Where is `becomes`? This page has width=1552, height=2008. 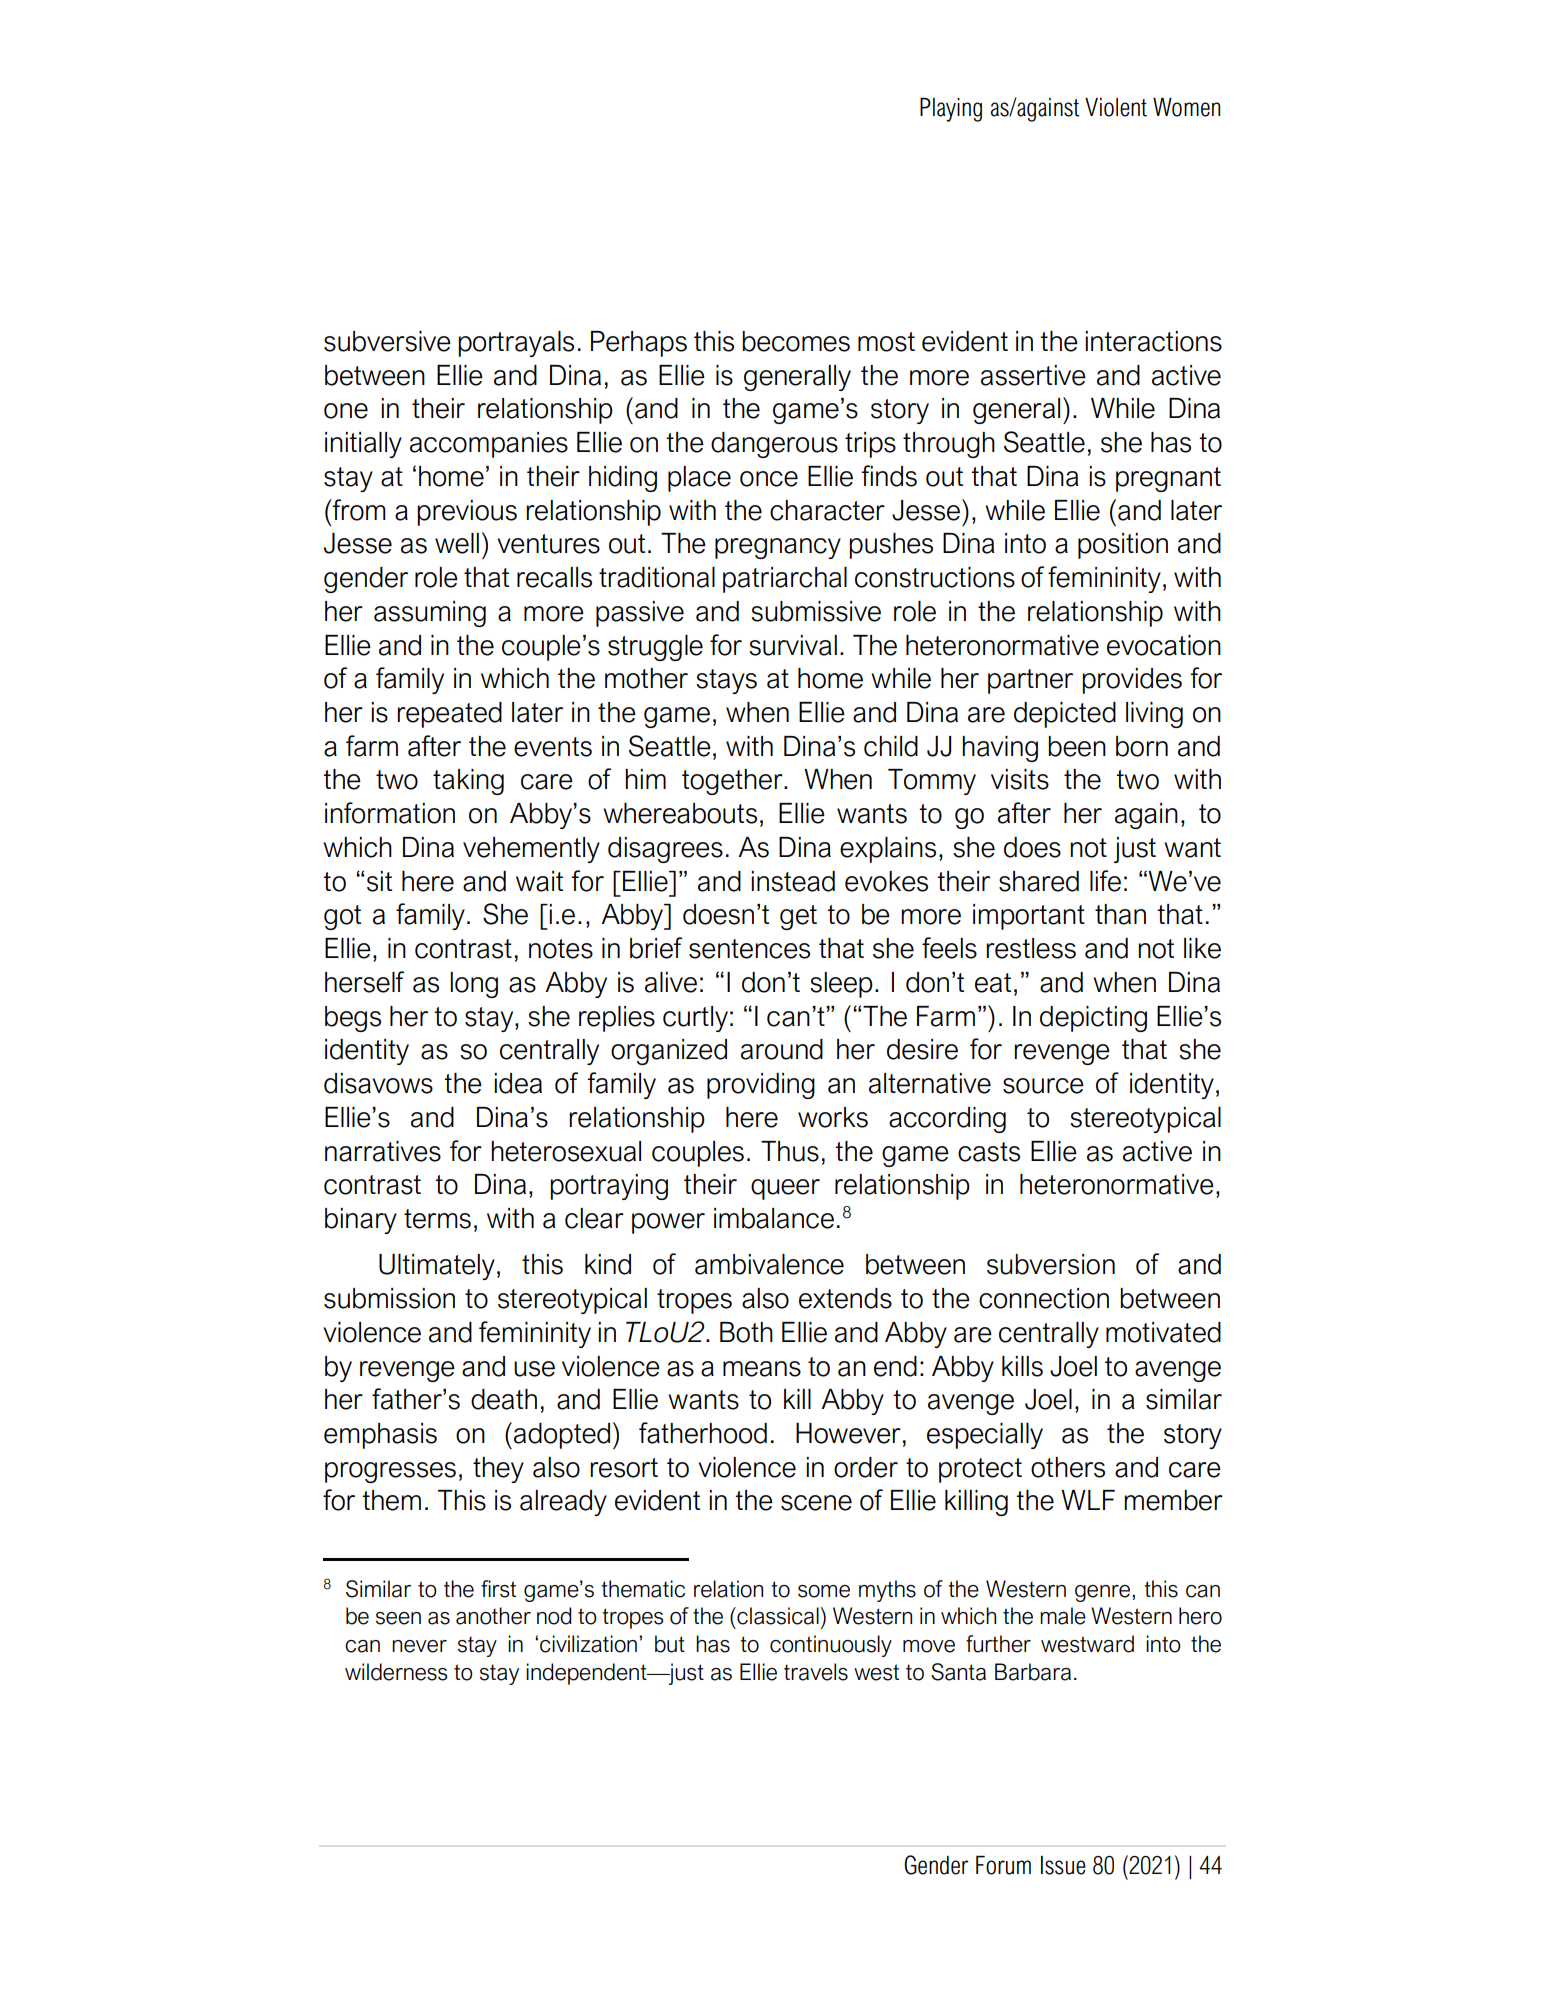
becomes is located at coordinates (796, 341).
